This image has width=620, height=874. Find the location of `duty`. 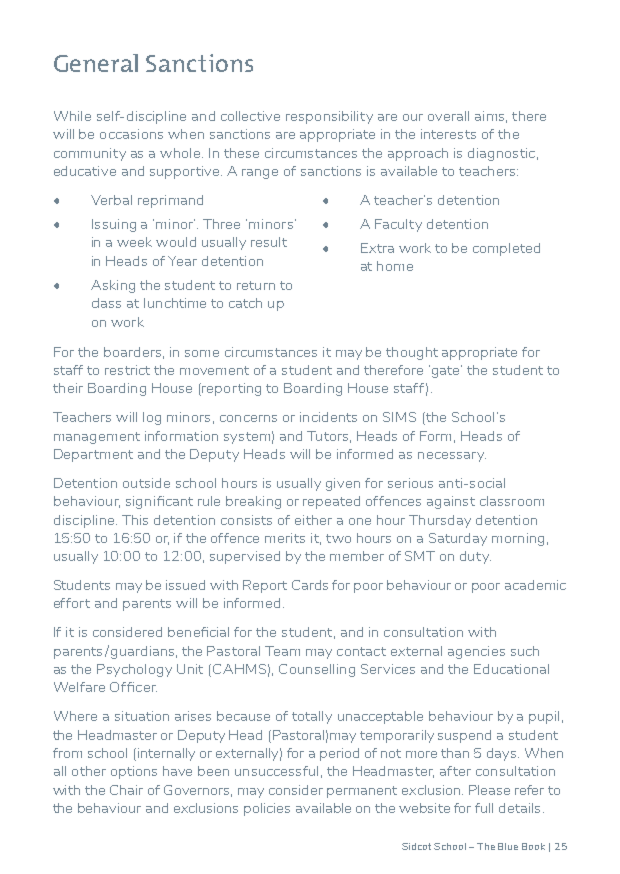

duty is located at coordinates (475, 557).
